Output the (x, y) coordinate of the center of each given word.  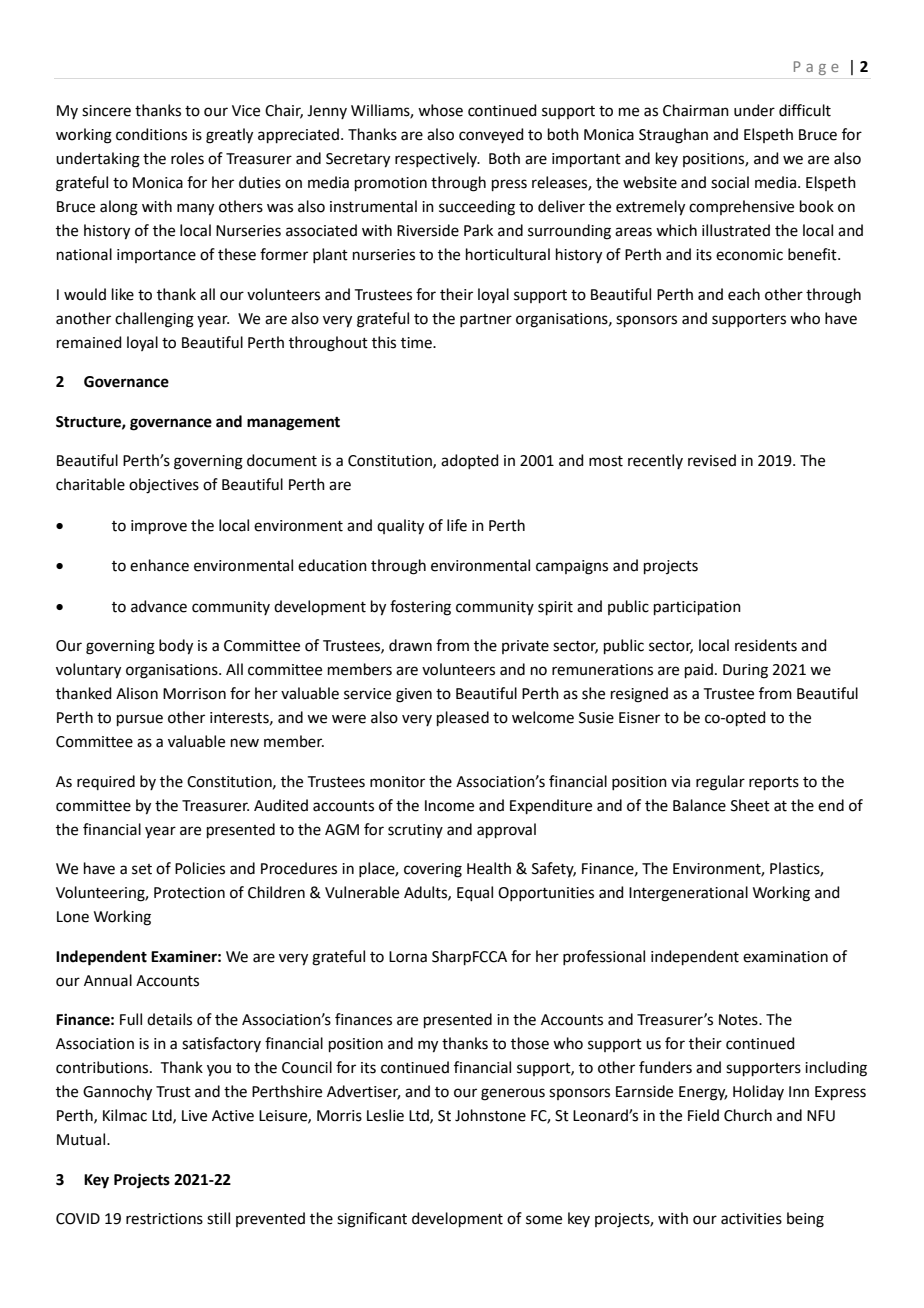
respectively (437, 159)
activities (751, 1219)
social (730, 182)
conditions (151, 134)
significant (372, 1220)
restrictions (164, 1219)
